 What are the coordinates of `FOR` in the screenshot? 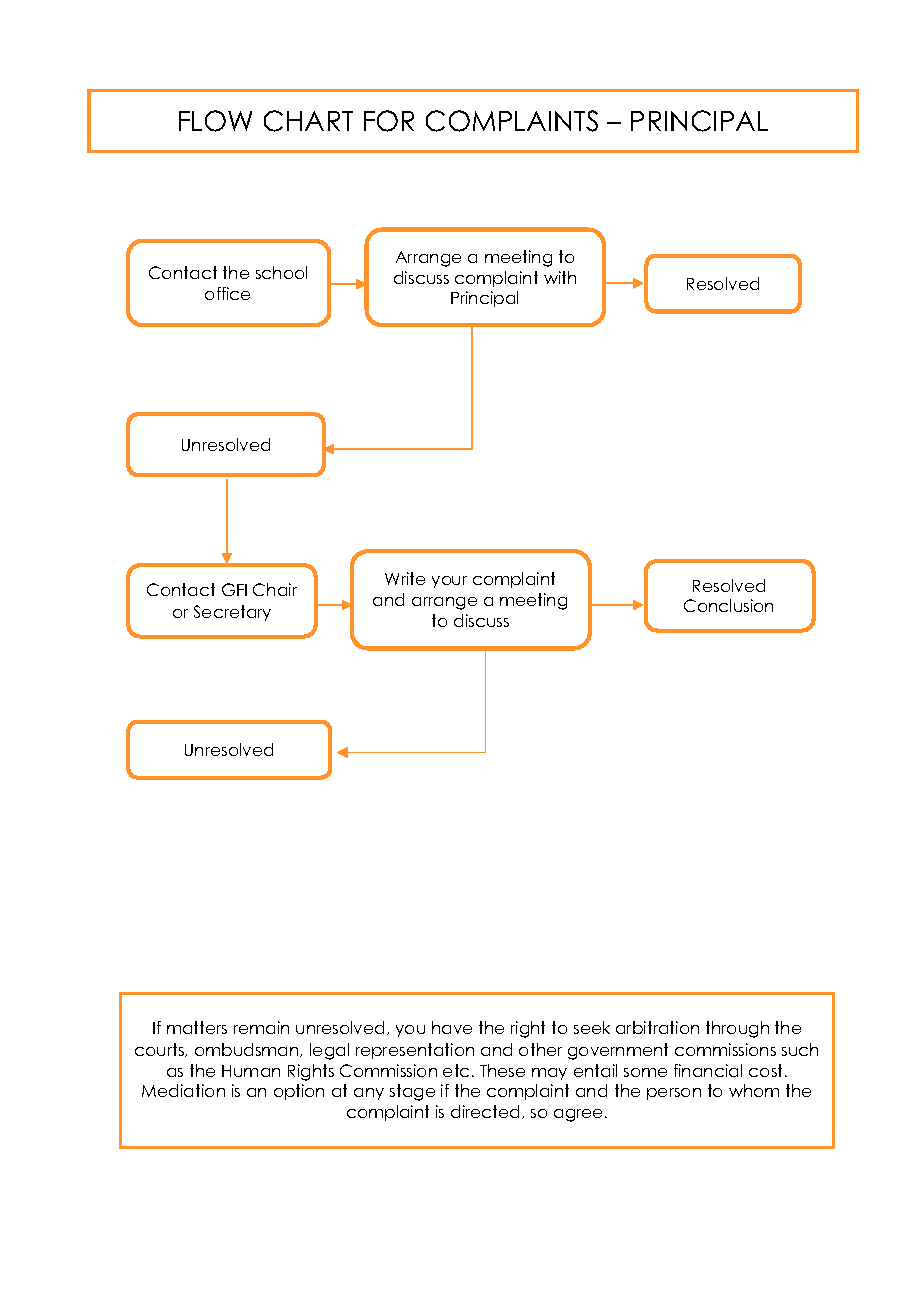 It's located at (389, 121).
